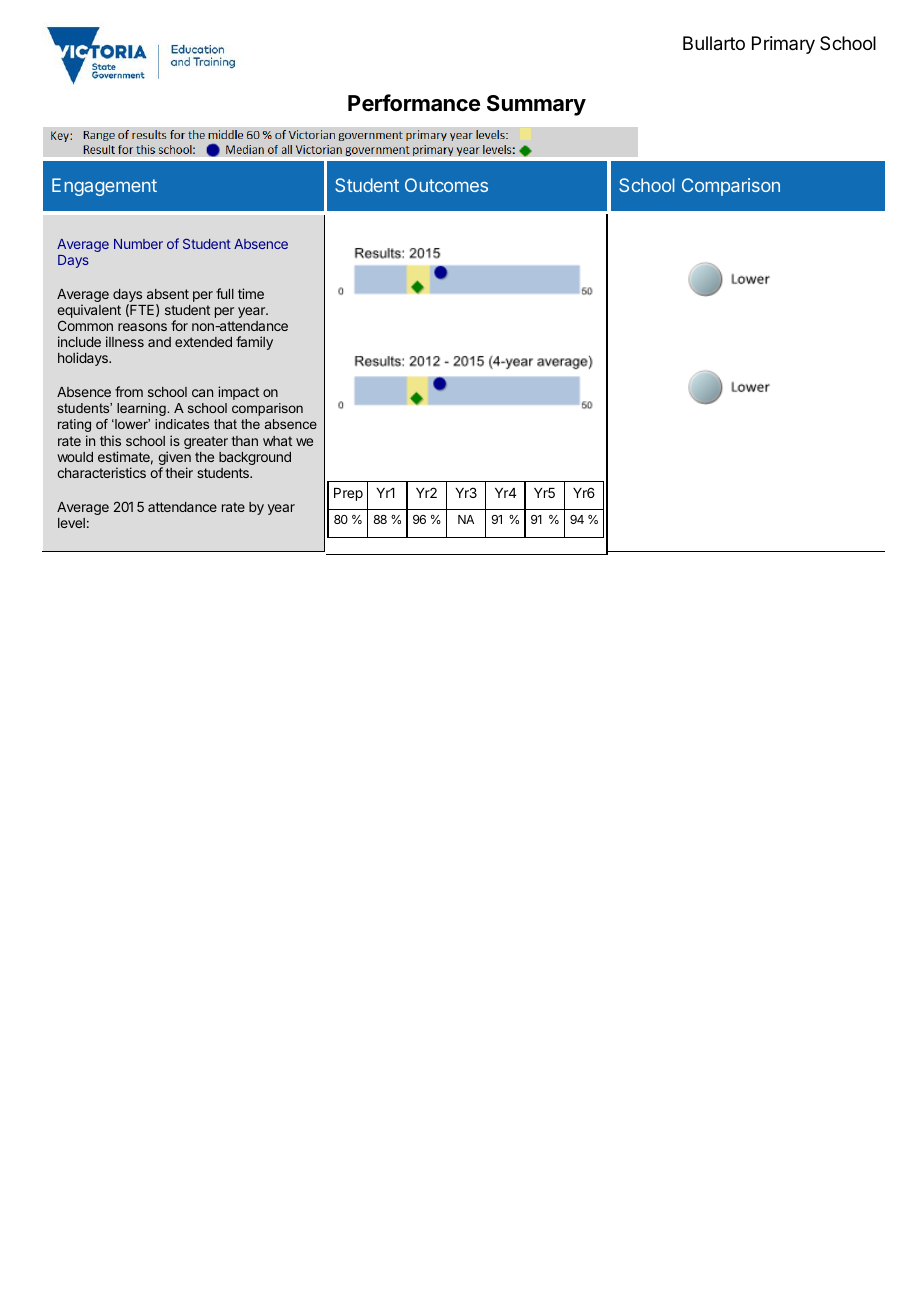 This screenshot has width=924, height=1308. Describe the element at coordinates (783, 45) in the screenshot. I see `Primary` at that location.
